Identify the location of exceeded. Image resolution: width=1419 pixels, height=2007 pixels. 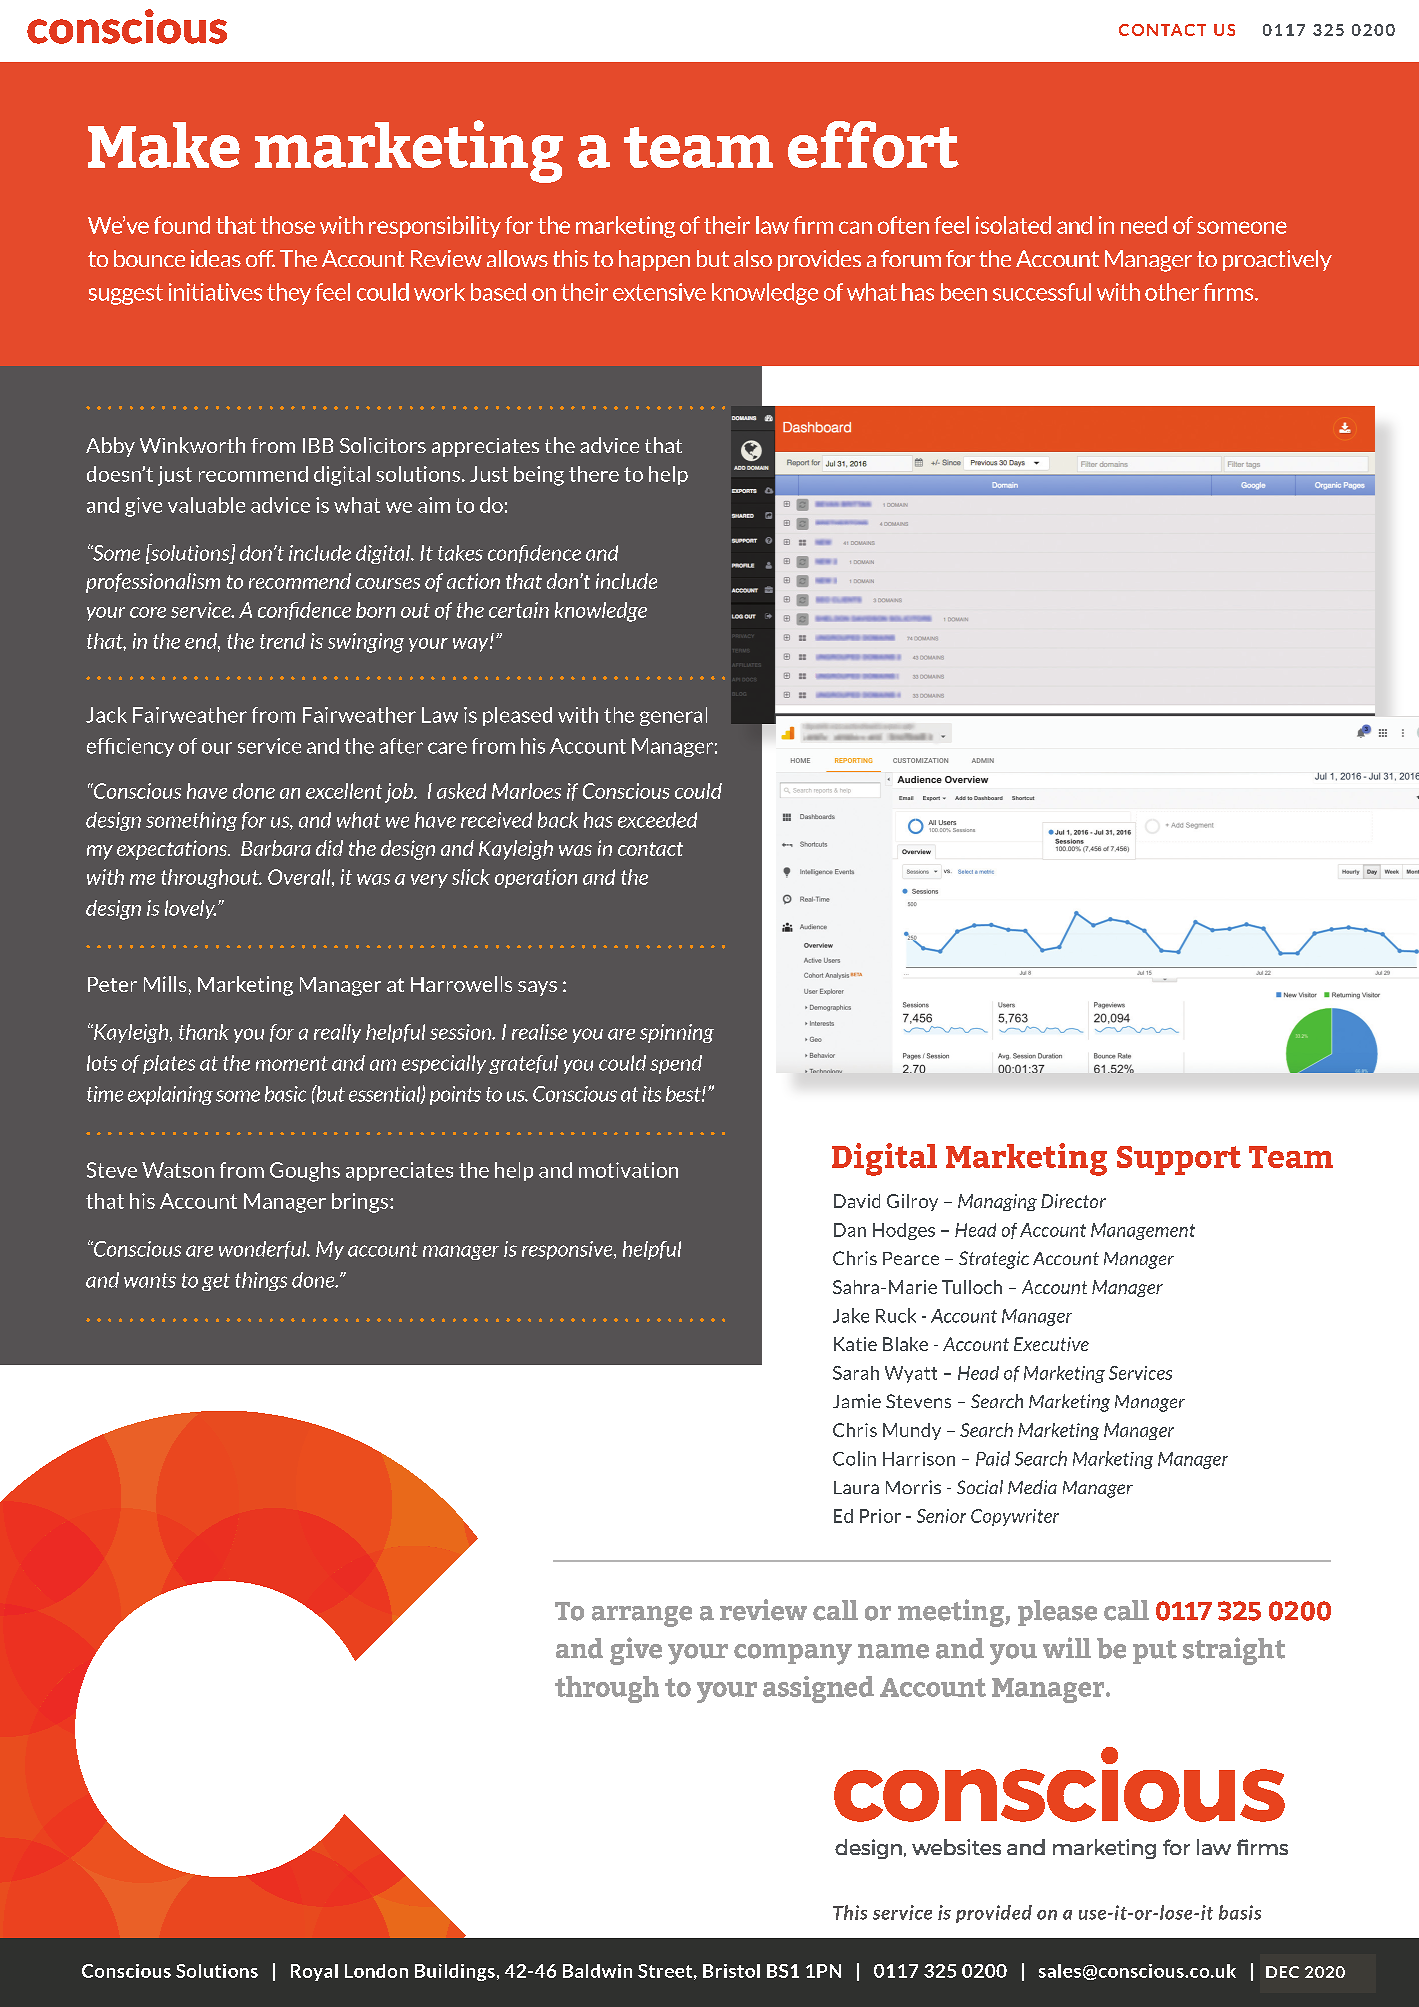
(657, 820).
